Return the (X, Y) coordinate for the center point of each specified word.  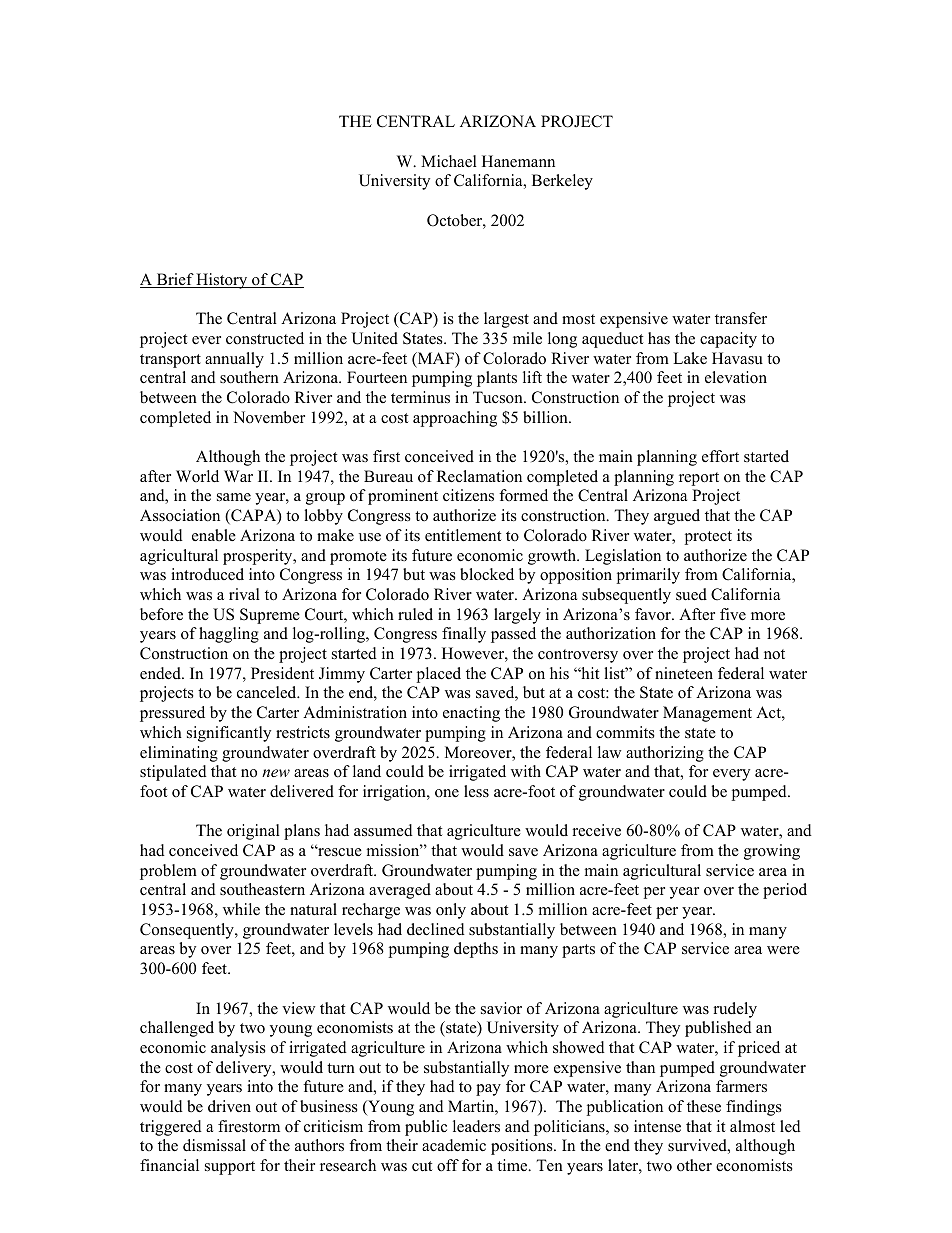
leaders (476, 1126)
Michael (449, 161)
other (694, 1165)
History (222, 281)
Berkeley (562, 182)
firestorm (249, 1126)
